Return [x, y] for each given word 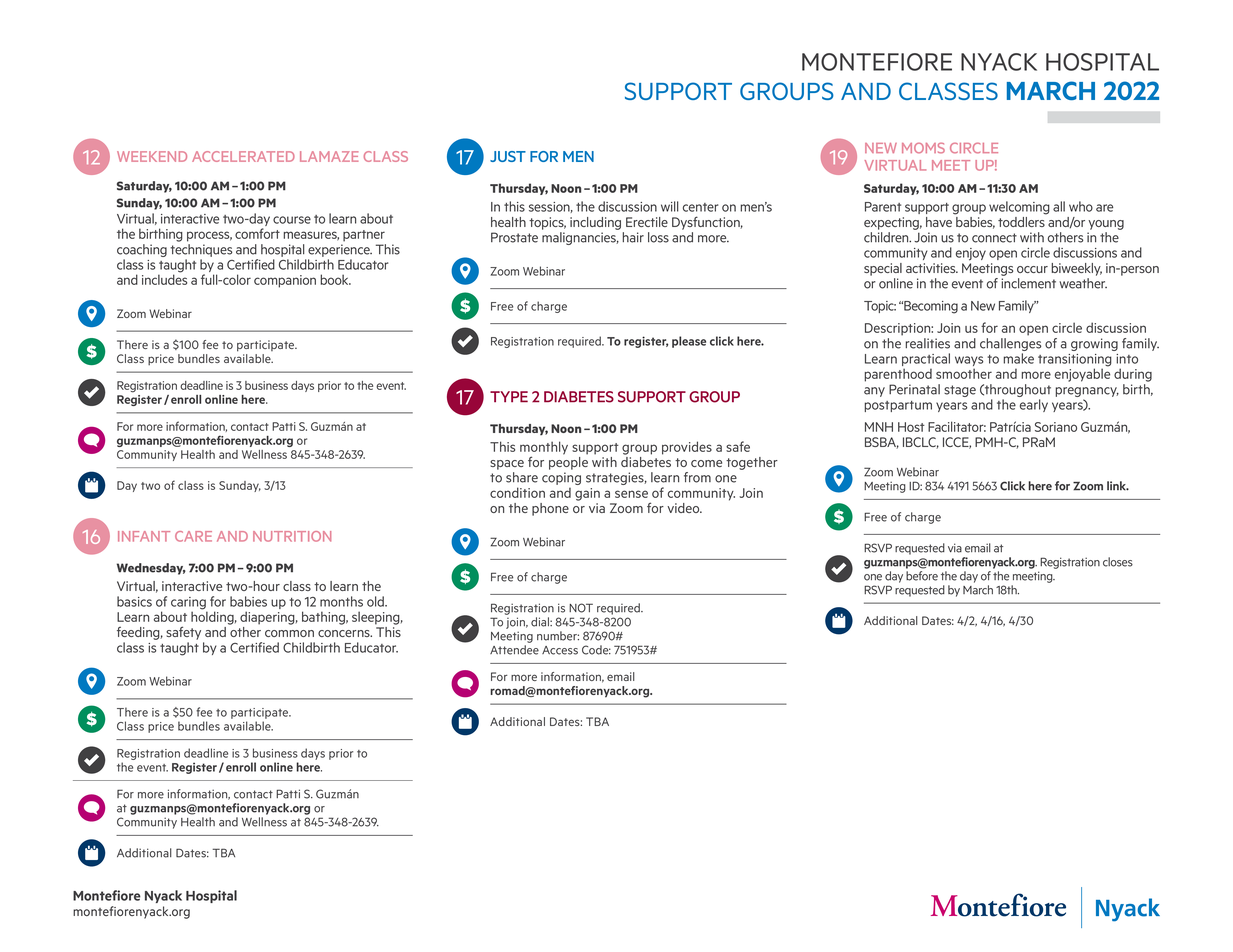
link [1118, 486]
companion [285, 281]
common [289, 633]
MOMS [923, 148]
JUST [508, 156]
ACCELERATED [243, 156]
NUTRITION [292, 536]
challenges [1010, 346]
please [689, 342]
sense [631, 494]
